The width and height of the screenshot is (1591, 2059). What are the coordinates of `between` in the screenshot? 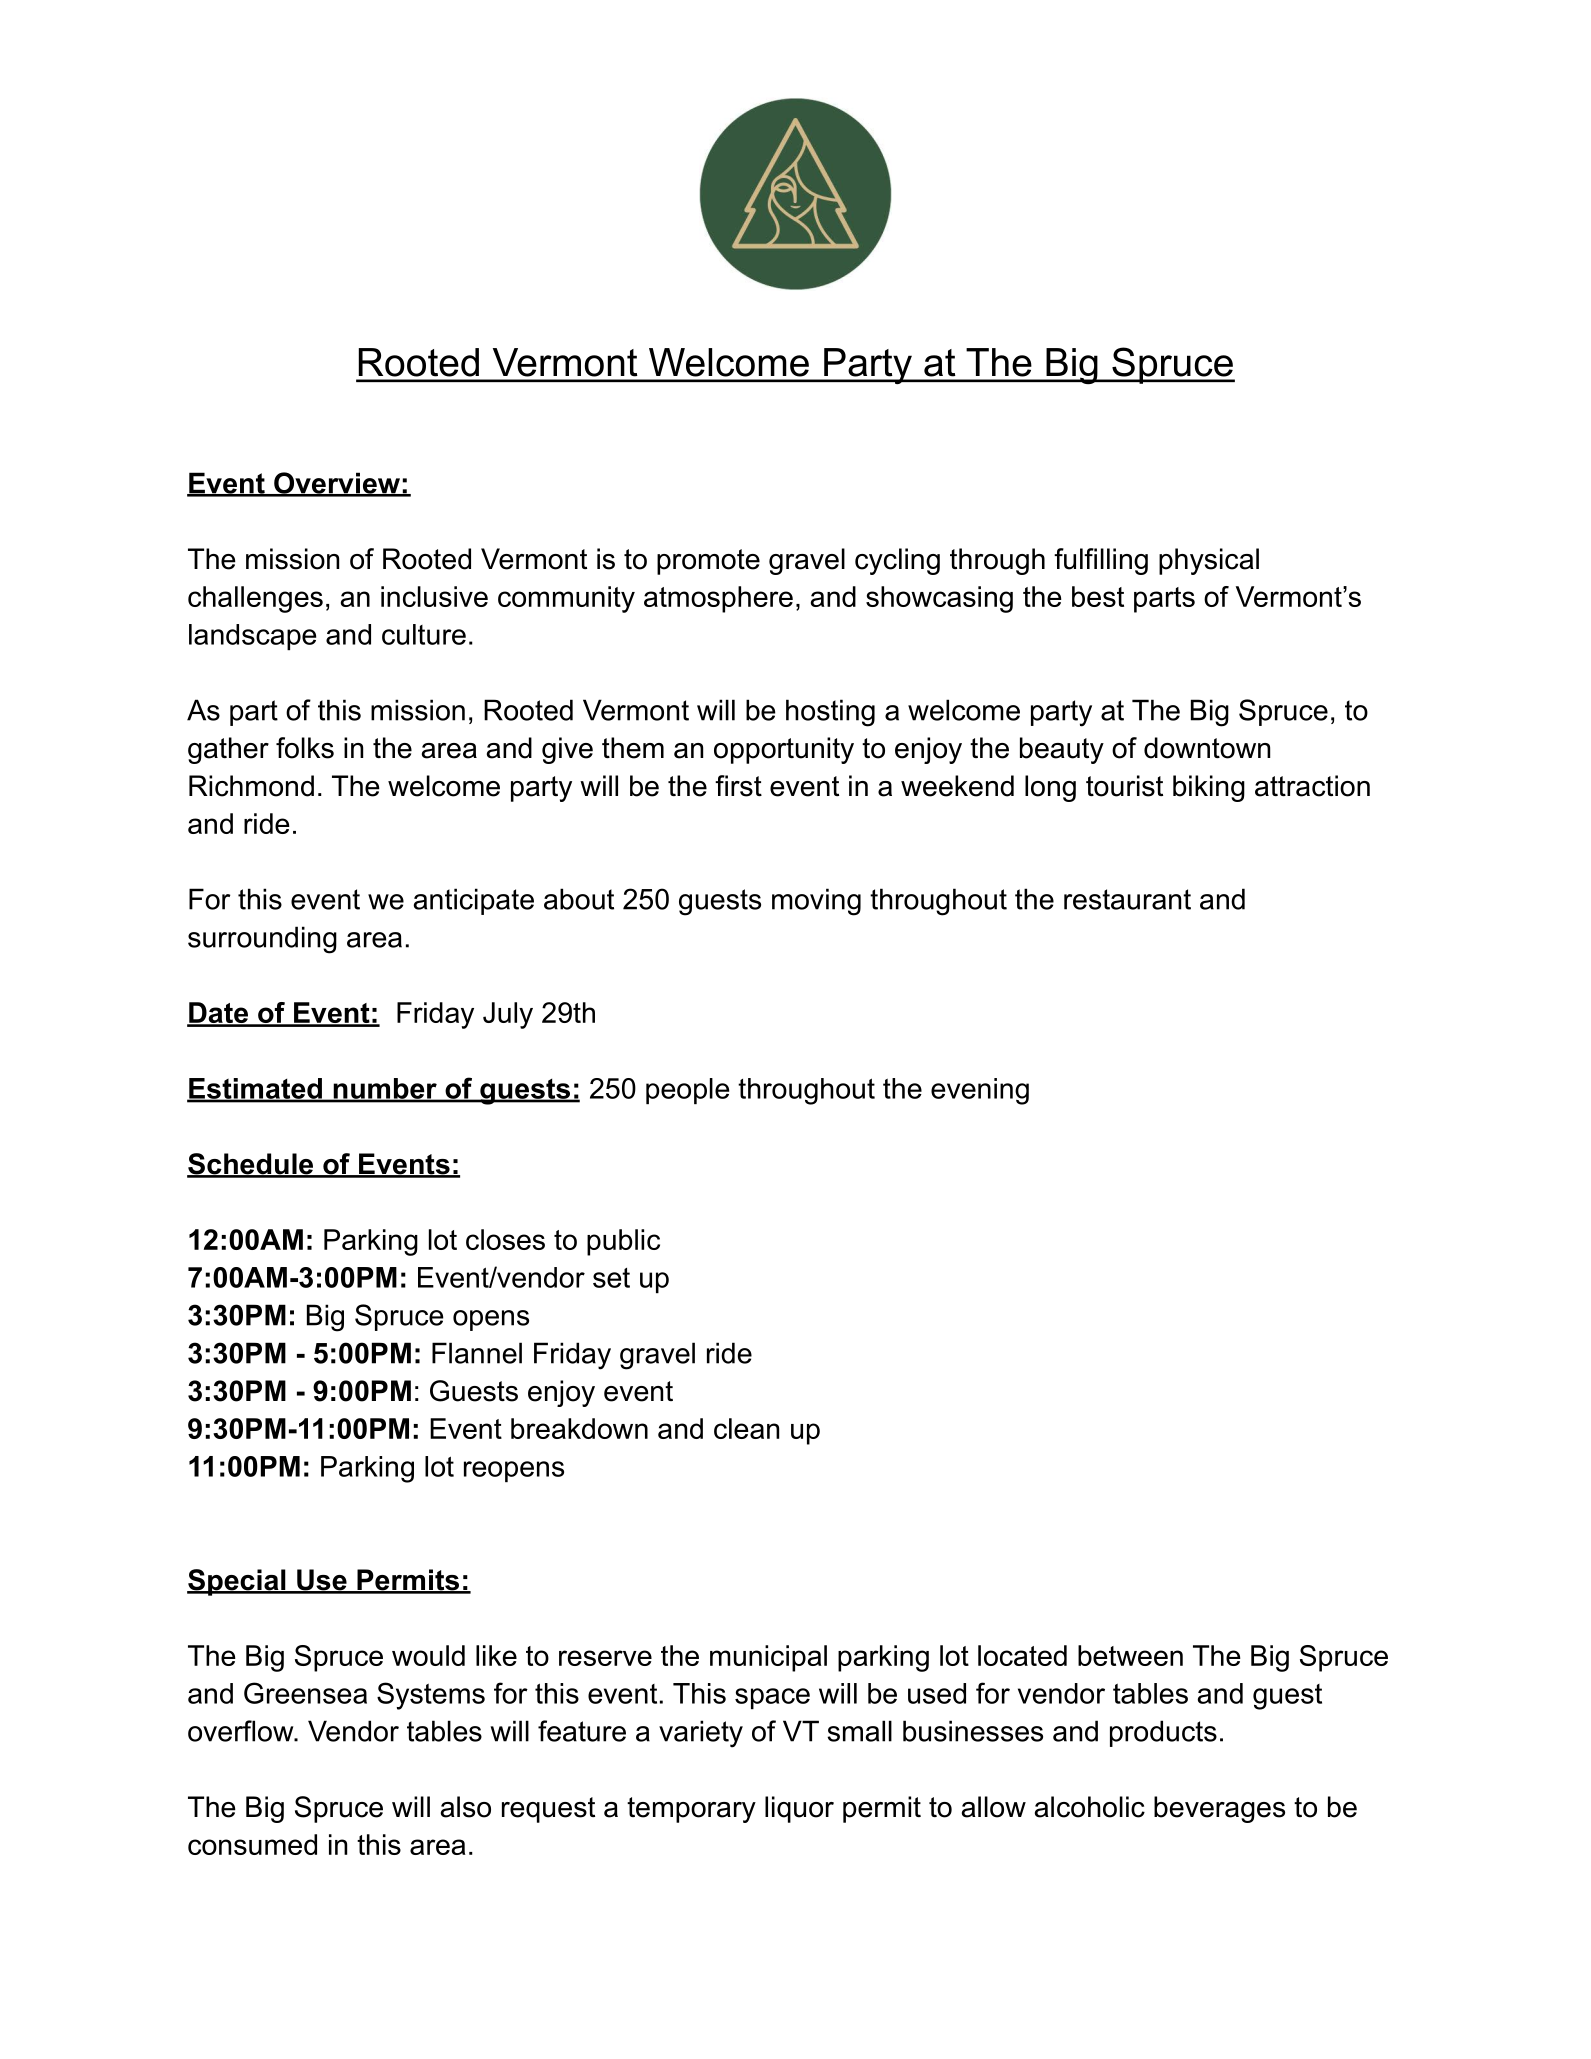 It's located at (1130, 1655).
